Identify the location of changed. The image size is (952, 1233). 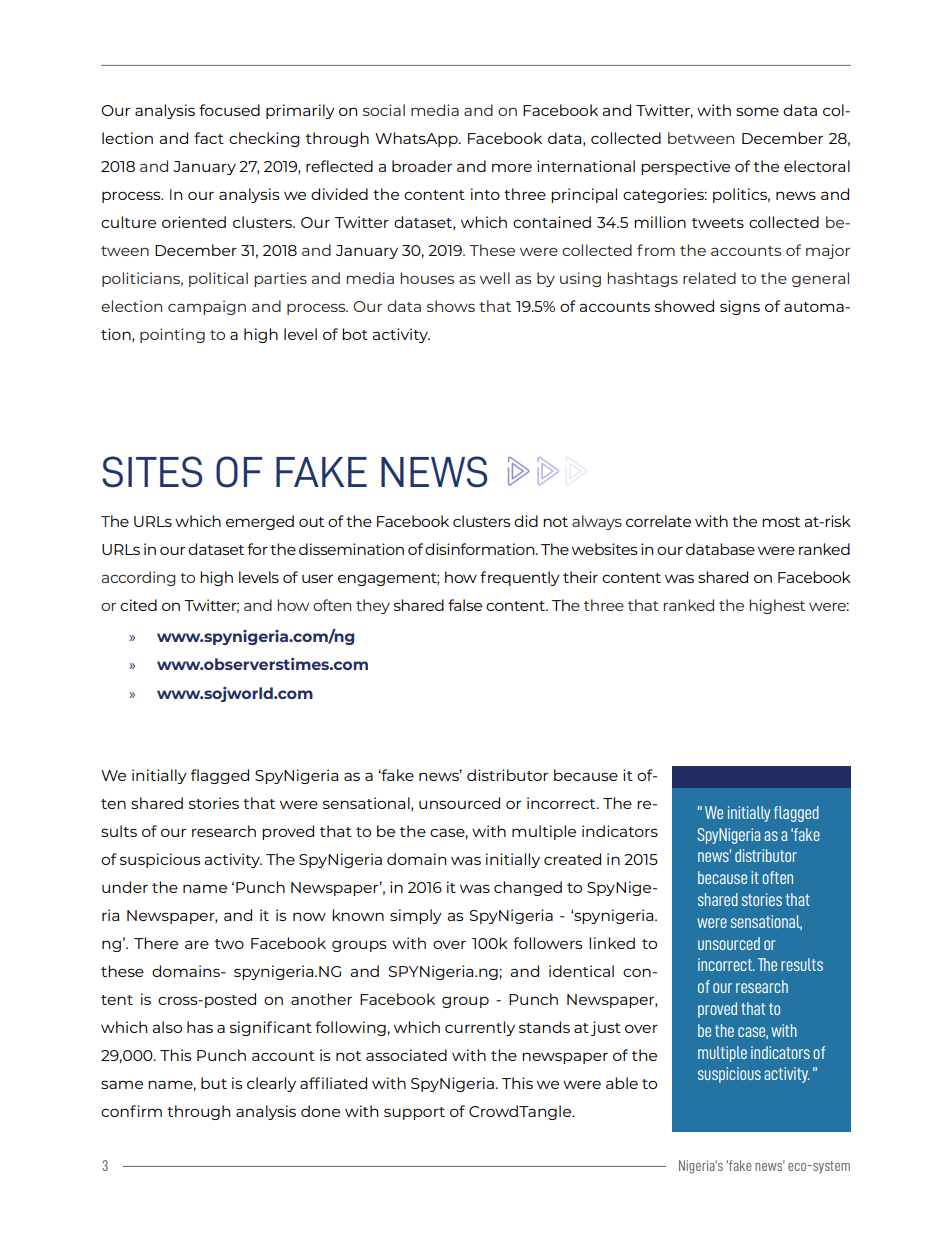
(528, 888).
